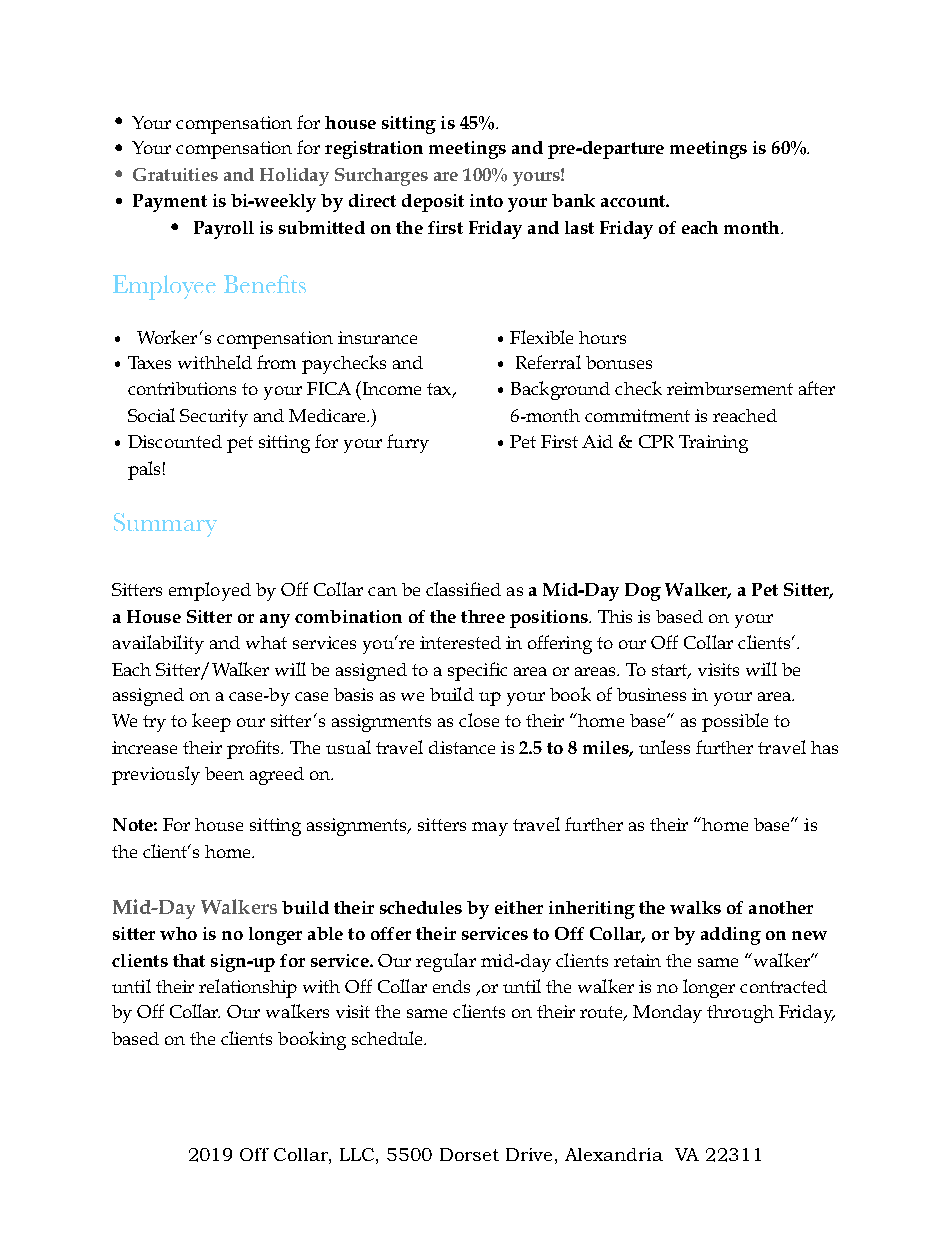 The width and height of the screenshot is (952, 1233). I want to click on what, so click(266, 642).
